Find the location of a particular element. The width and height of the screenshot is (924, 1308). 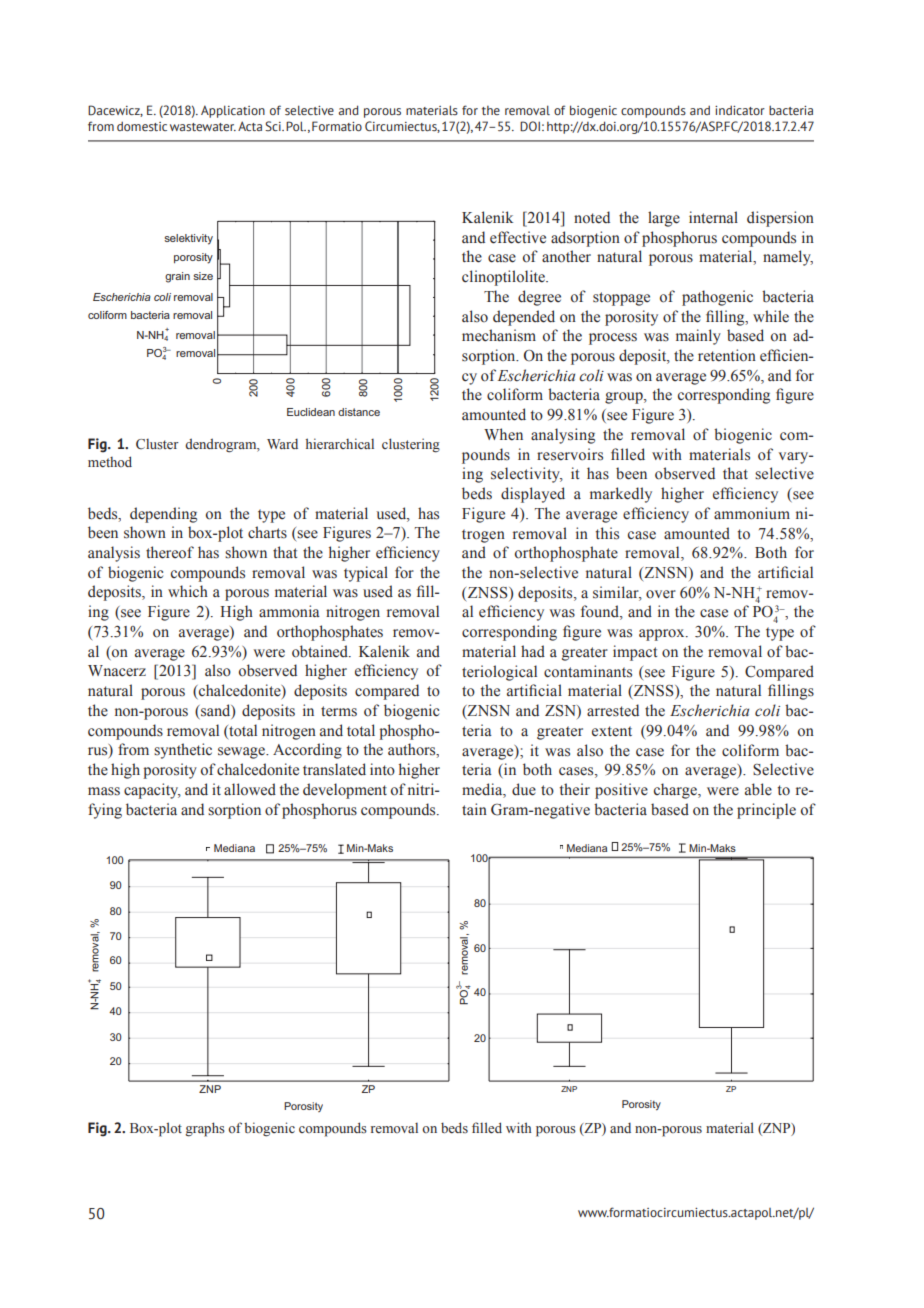

Ward is located at coordinates (282, 443).
